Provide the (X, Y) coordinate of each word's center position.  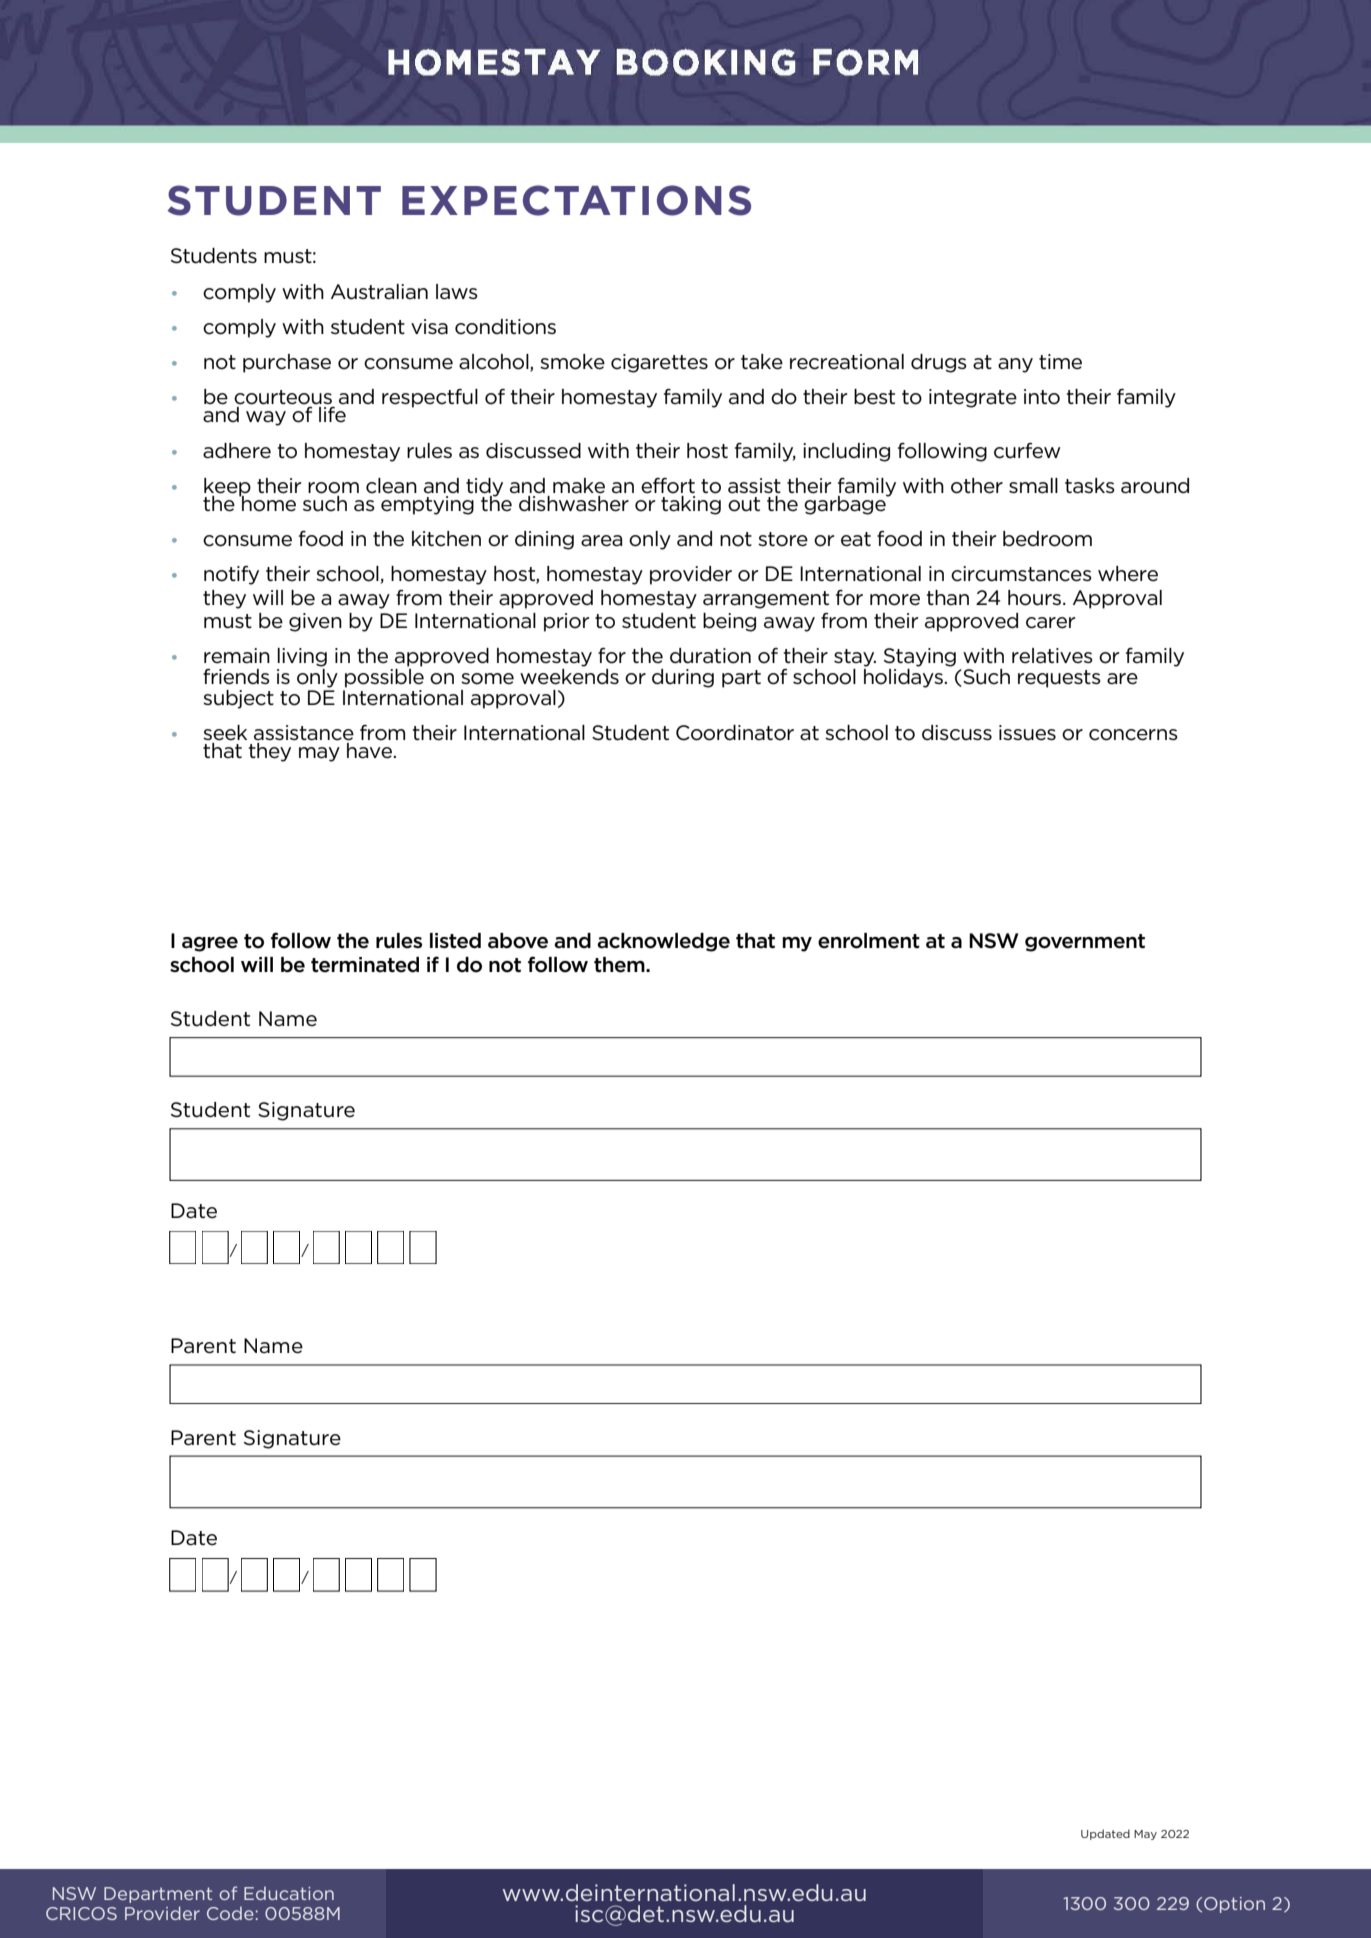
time (1060, 362)
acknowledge (663, 942)
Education (289, 1893)
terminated (365, 965)
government (1085, 943)
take (762, 362)
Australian (379, 292)
